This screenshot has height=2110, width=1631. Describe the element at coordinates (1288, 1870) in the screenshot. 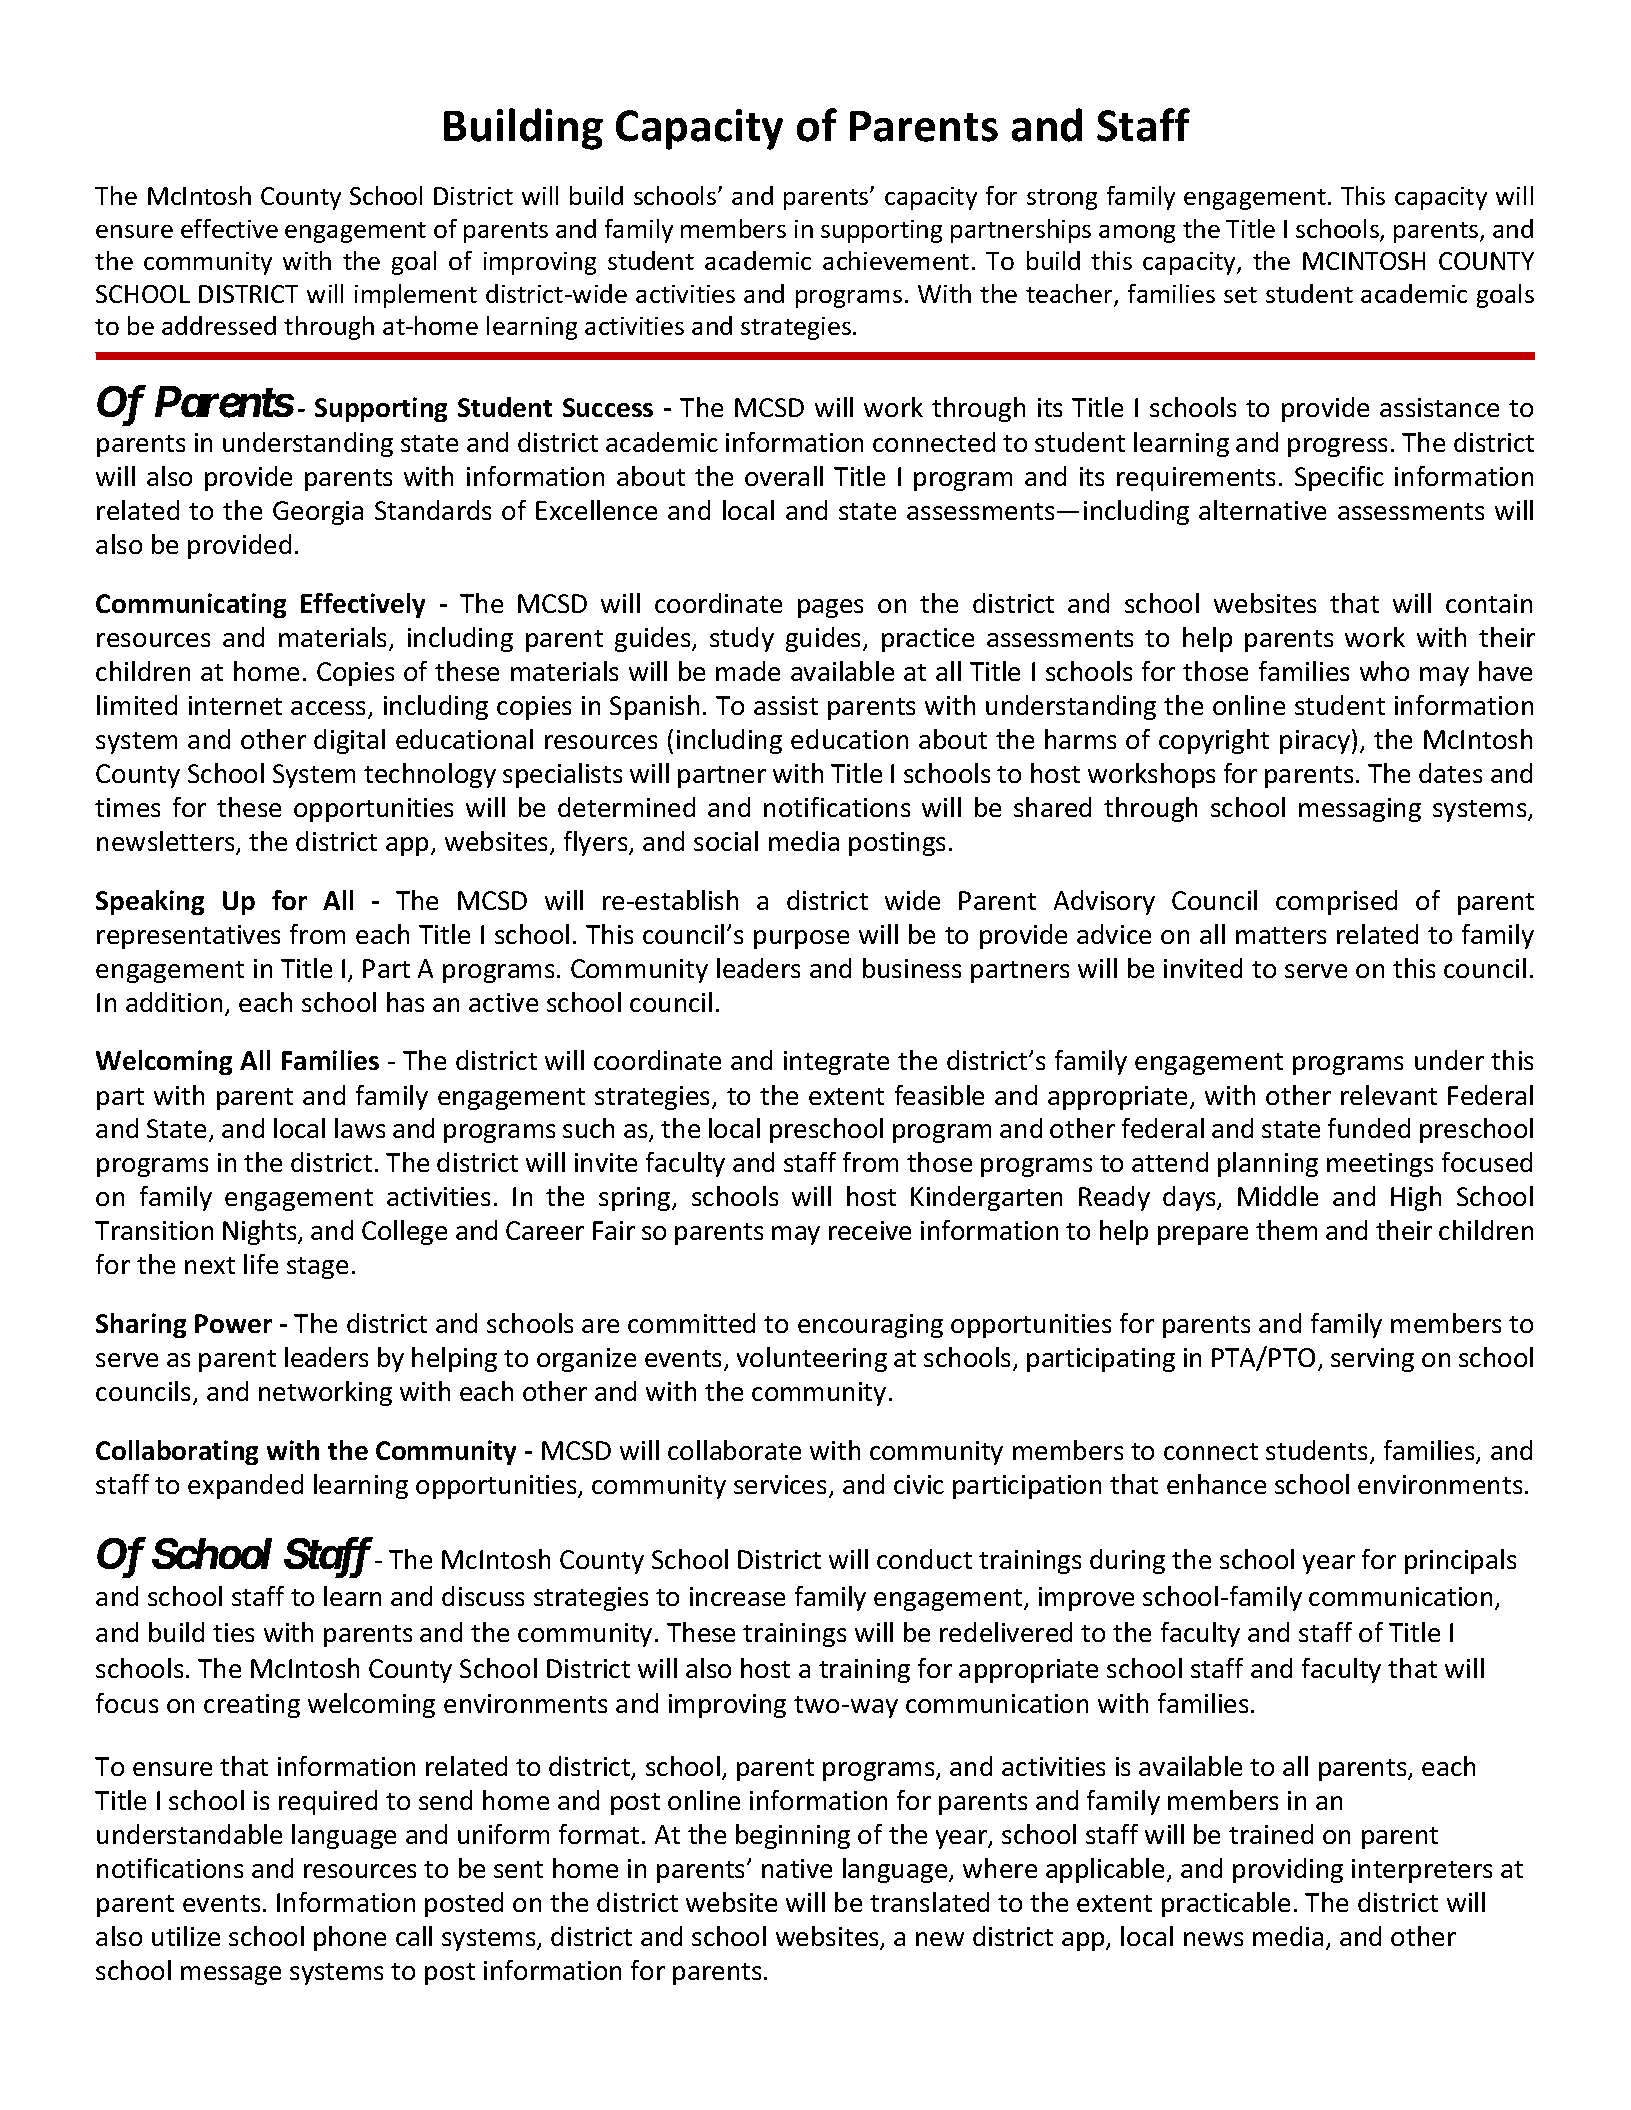

I see `providing` at that location.
